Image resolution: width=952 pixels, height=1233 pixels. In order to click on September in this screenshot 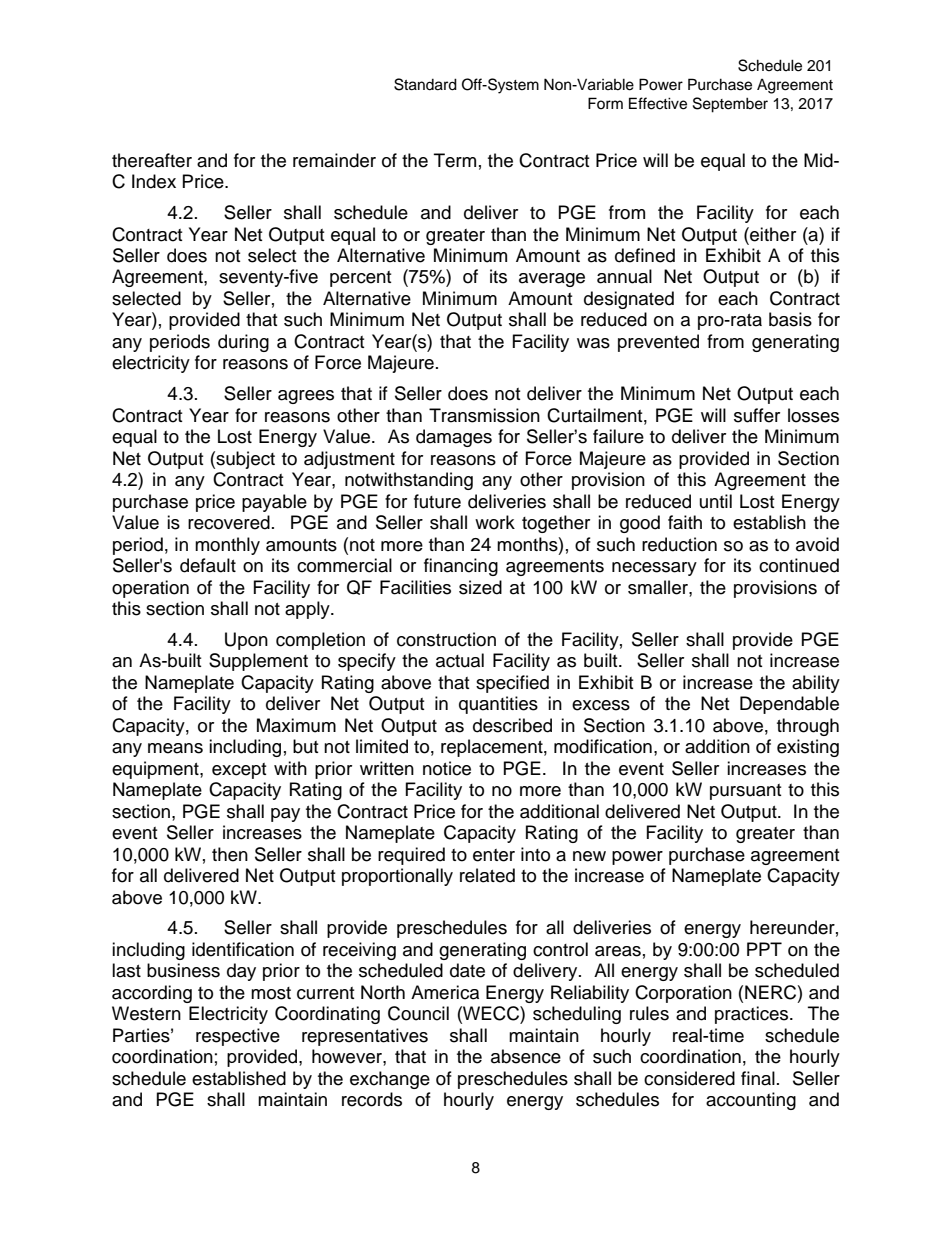, I will do `click(730, 105)`.
